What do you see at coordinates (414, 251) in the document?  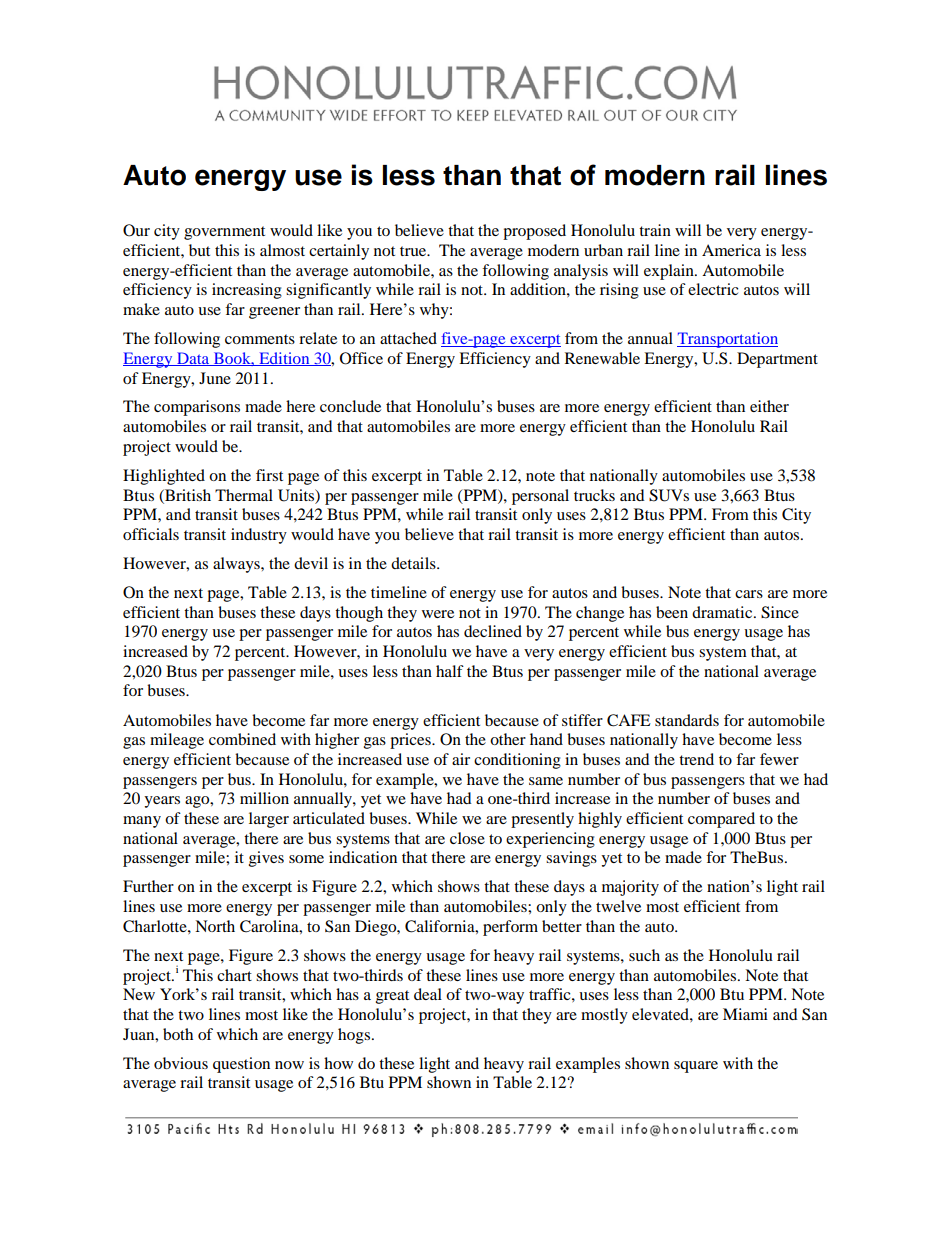 I see `true` at bounding box center [414, 251].
